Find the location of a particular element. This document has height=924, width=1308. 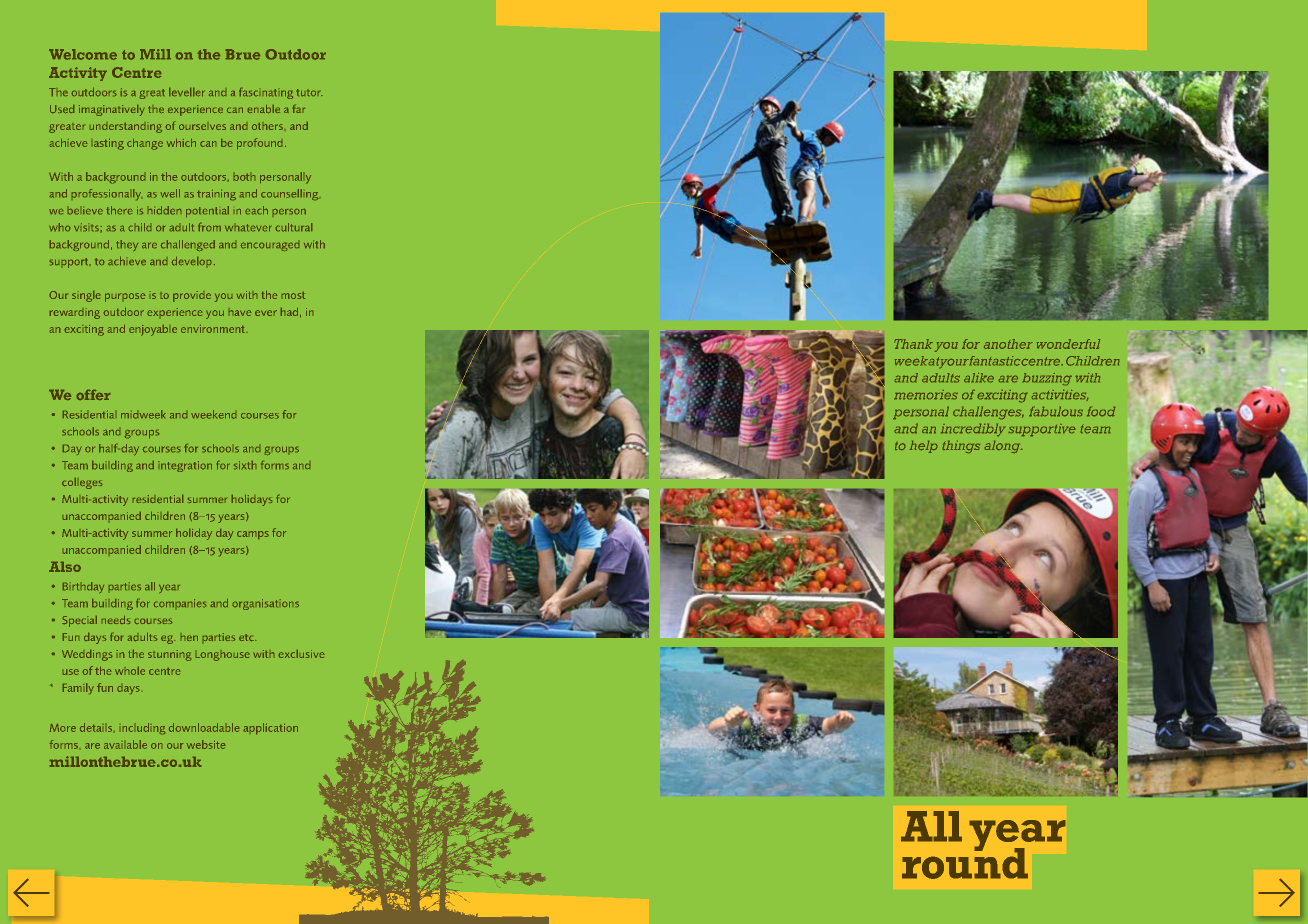

application is located at coordinates (271, 728).
